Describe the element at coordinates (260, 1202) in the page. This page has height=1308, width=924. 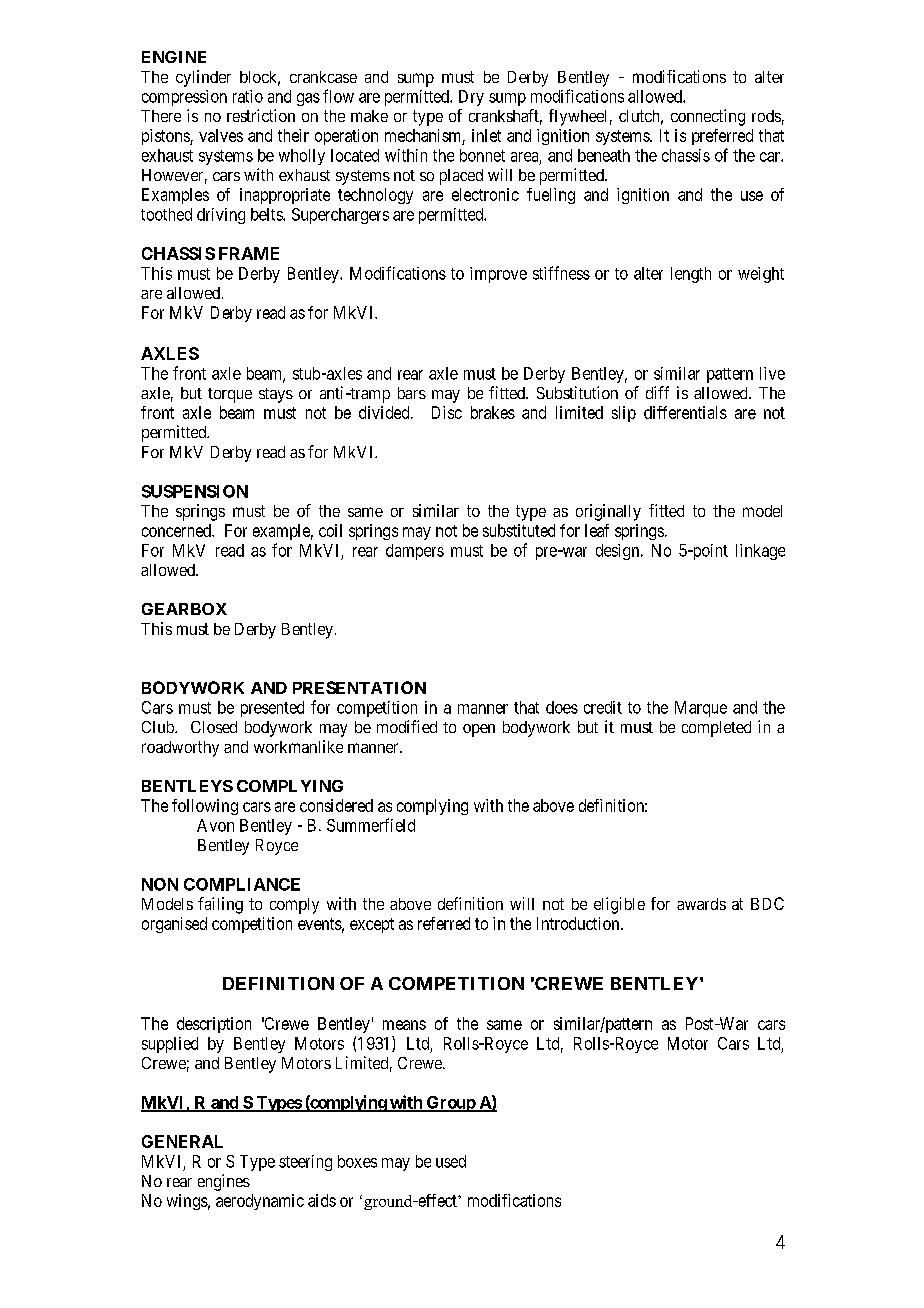
I see `aerodynamic` at that location.
